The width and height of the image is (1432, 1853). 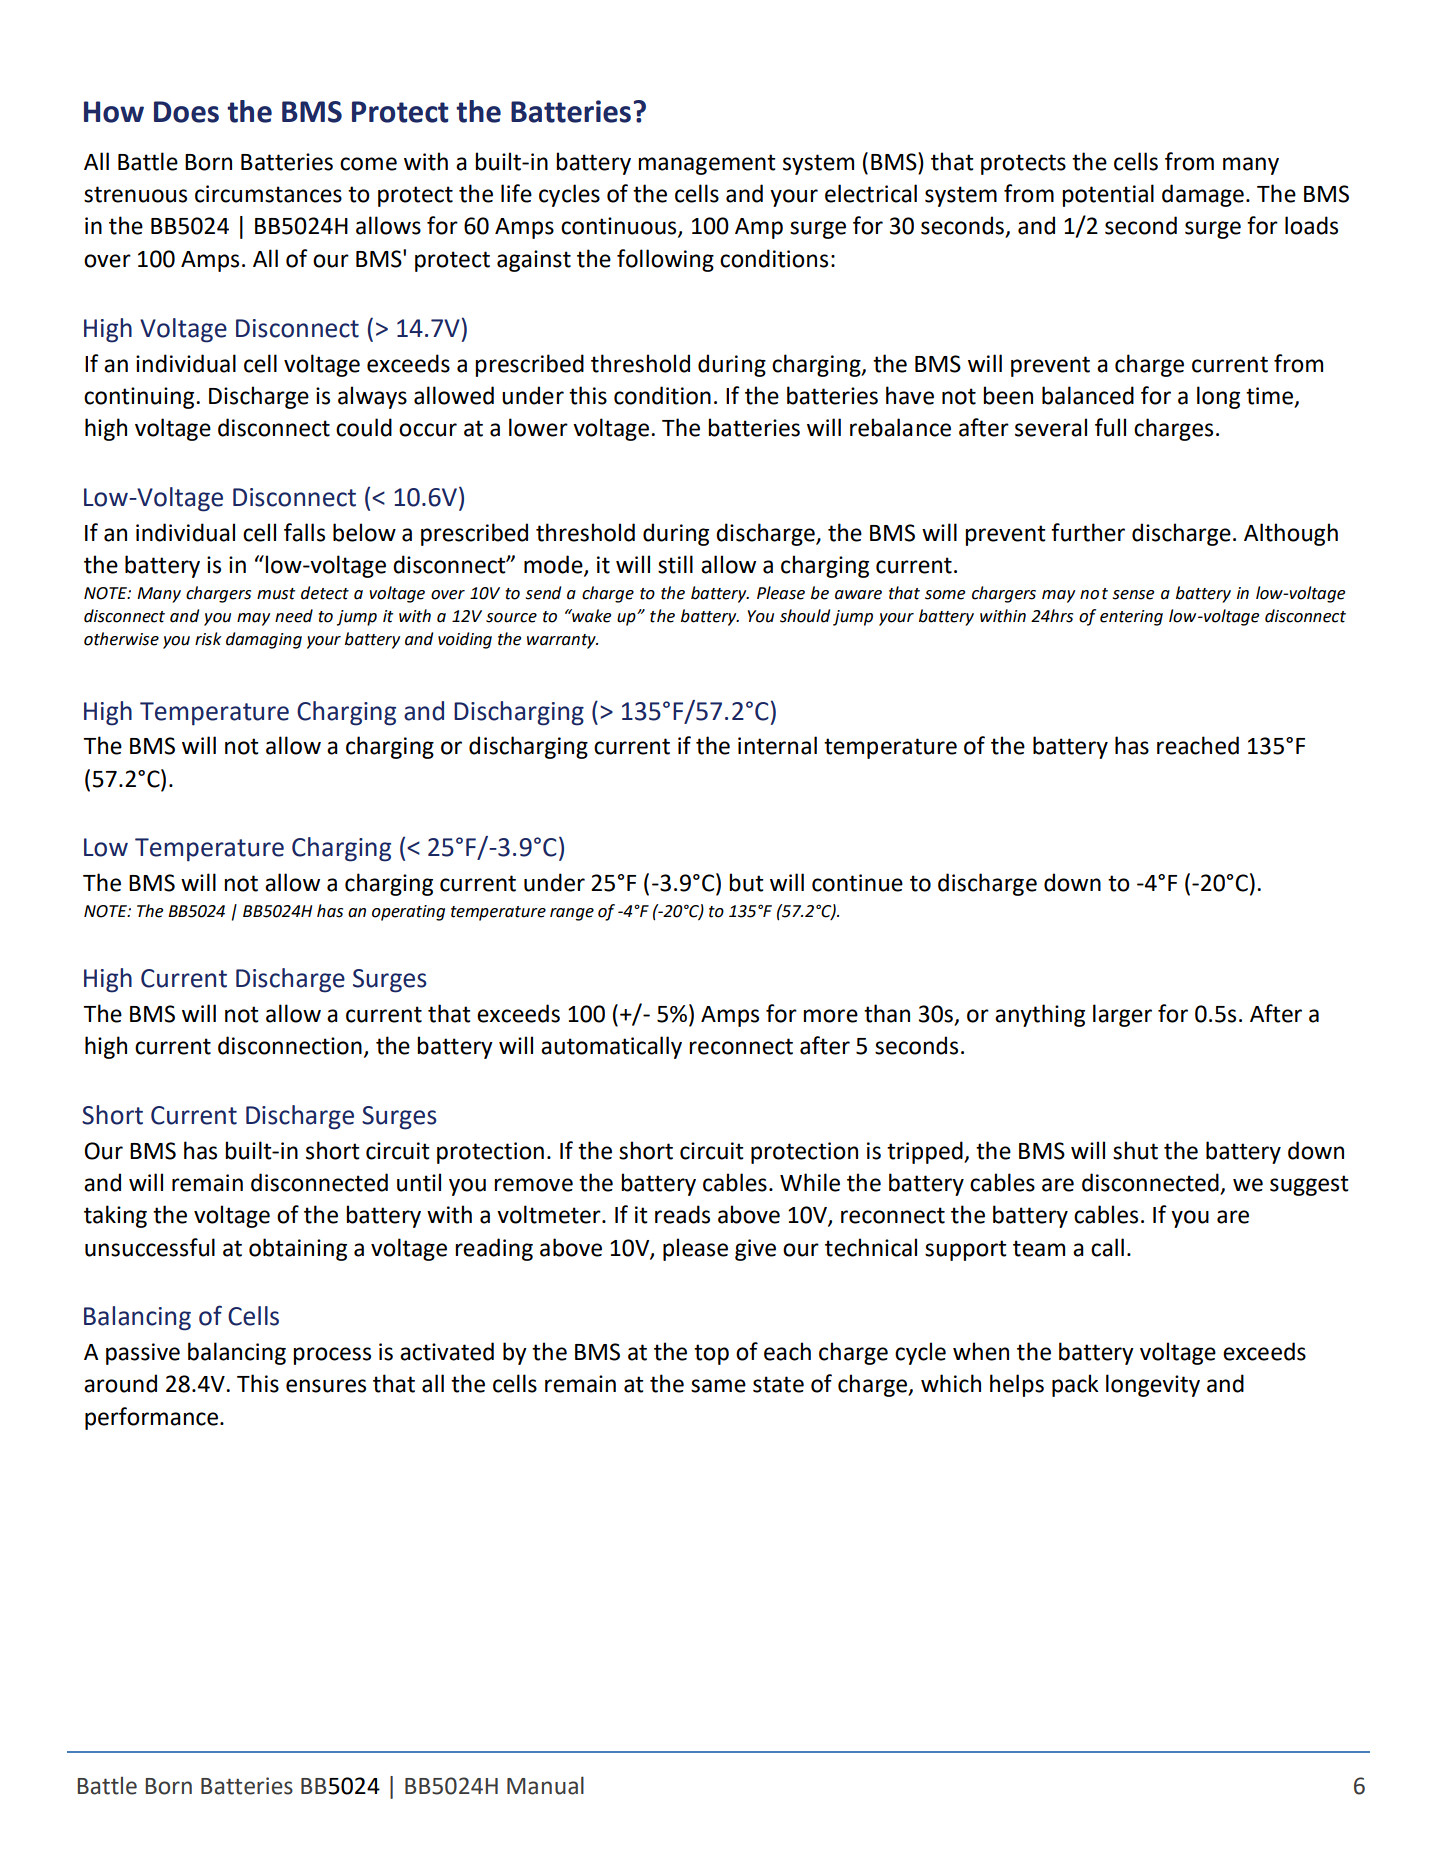 What do you see at coordinates (746, 882) in the image?
I see `but` at bounding box center [746, 882].
